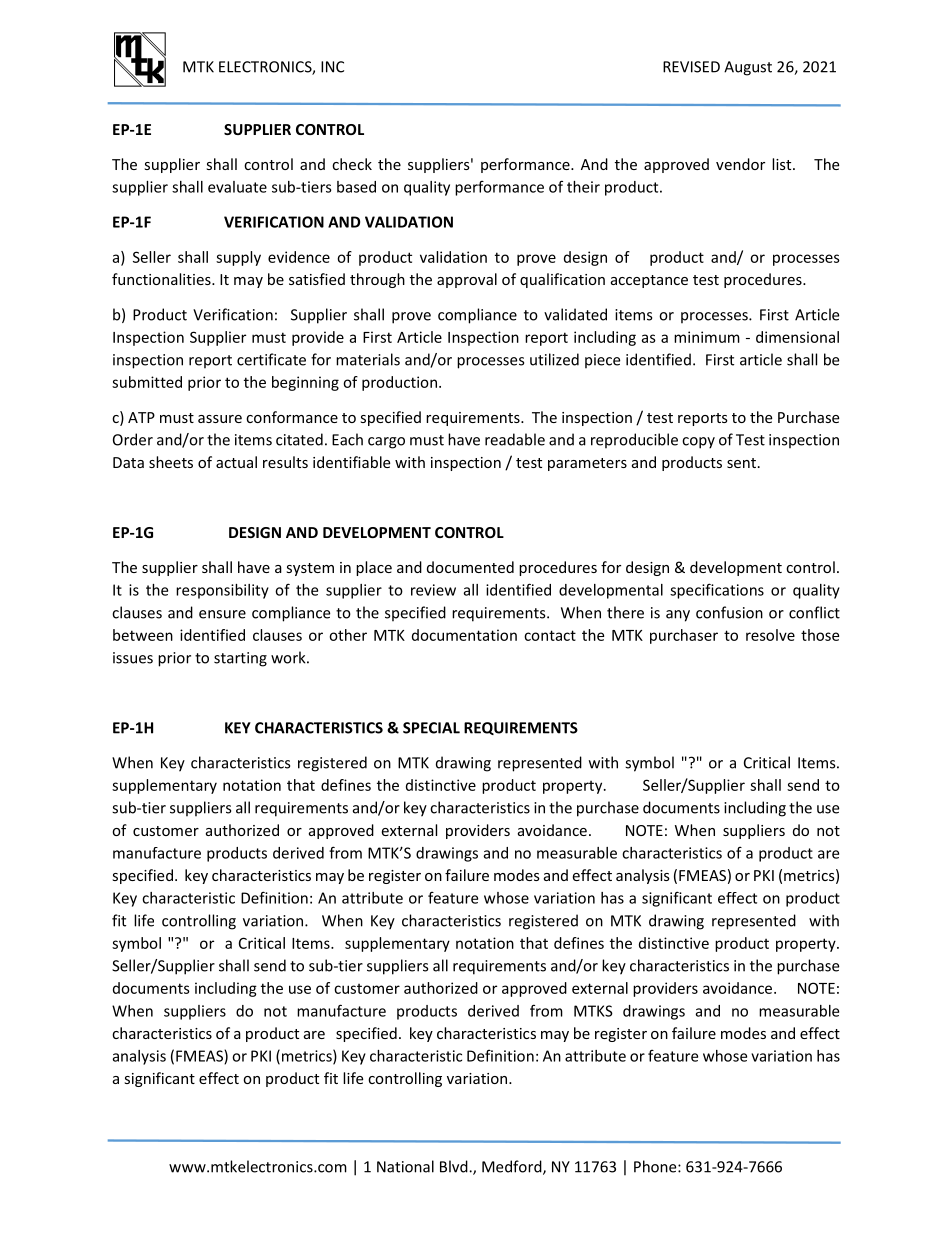 This page has width=952, height=1233. What do you see at coordinates (405, 1166) in the page?
I see `National` at bounding box center [405, 1166].
